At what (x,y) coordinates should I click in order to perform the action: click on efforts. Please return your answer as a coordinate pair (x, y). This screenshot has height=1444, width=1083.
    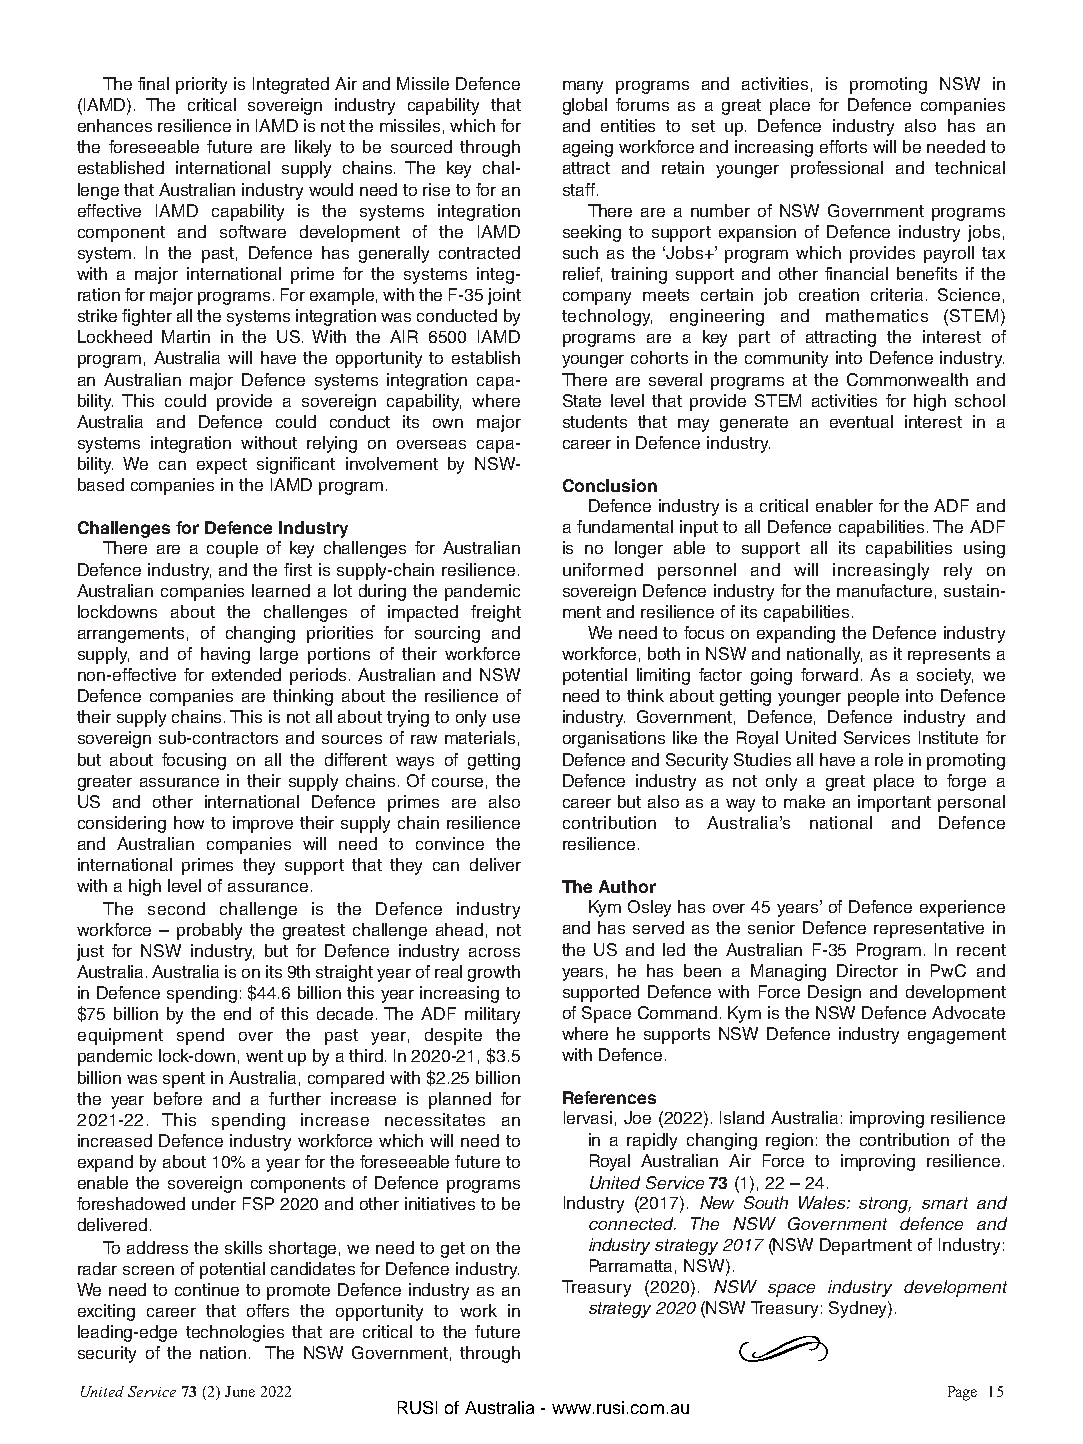
    Looking at the image, I should click on (843, 146).
